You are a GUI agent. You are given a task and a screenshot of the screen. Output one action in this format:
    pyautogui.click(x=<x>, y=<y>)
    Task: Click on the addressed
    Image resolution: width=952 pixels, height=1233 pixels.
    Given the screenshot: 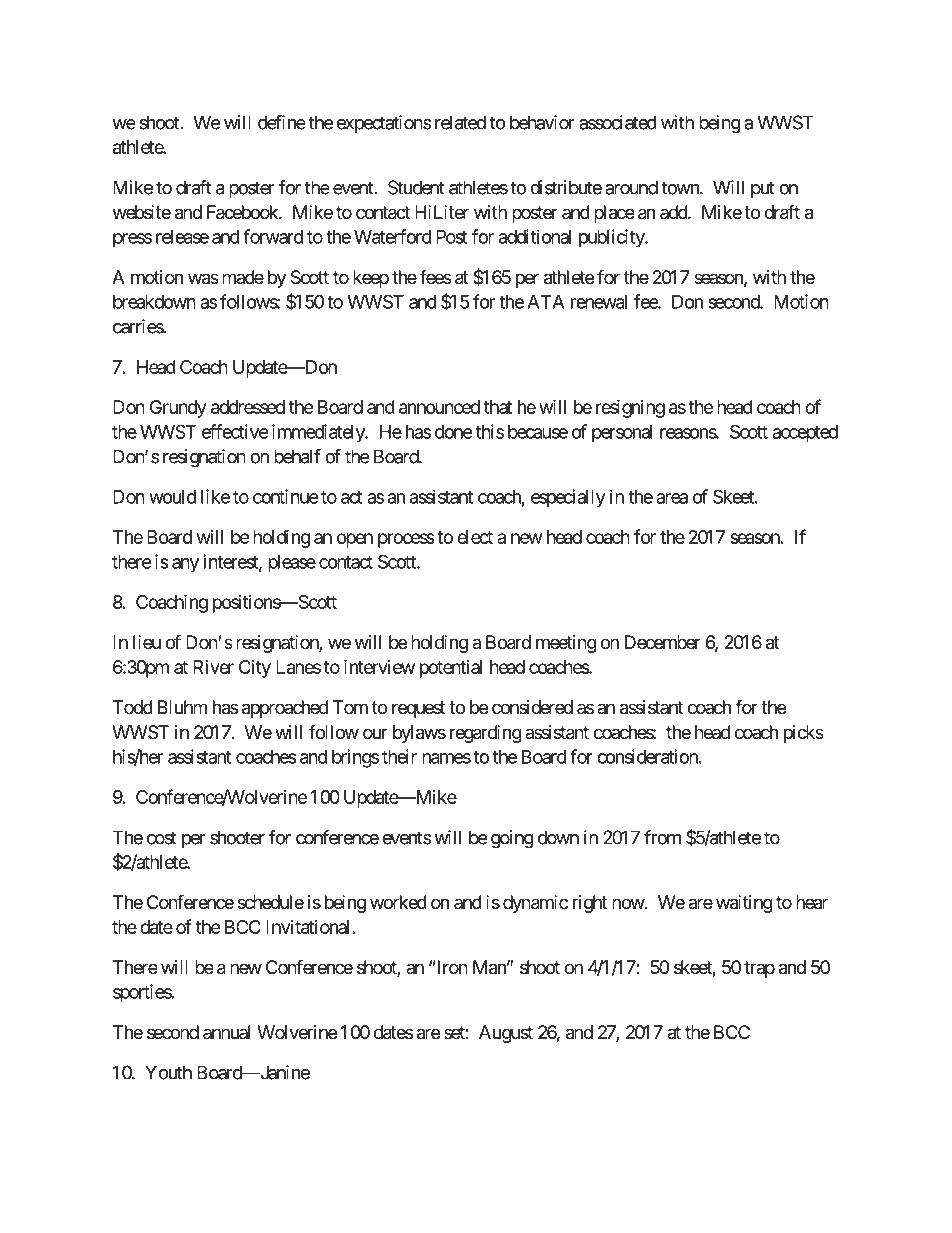 What is the action you would take?
    pyautogui.click(x=248, y=407)
